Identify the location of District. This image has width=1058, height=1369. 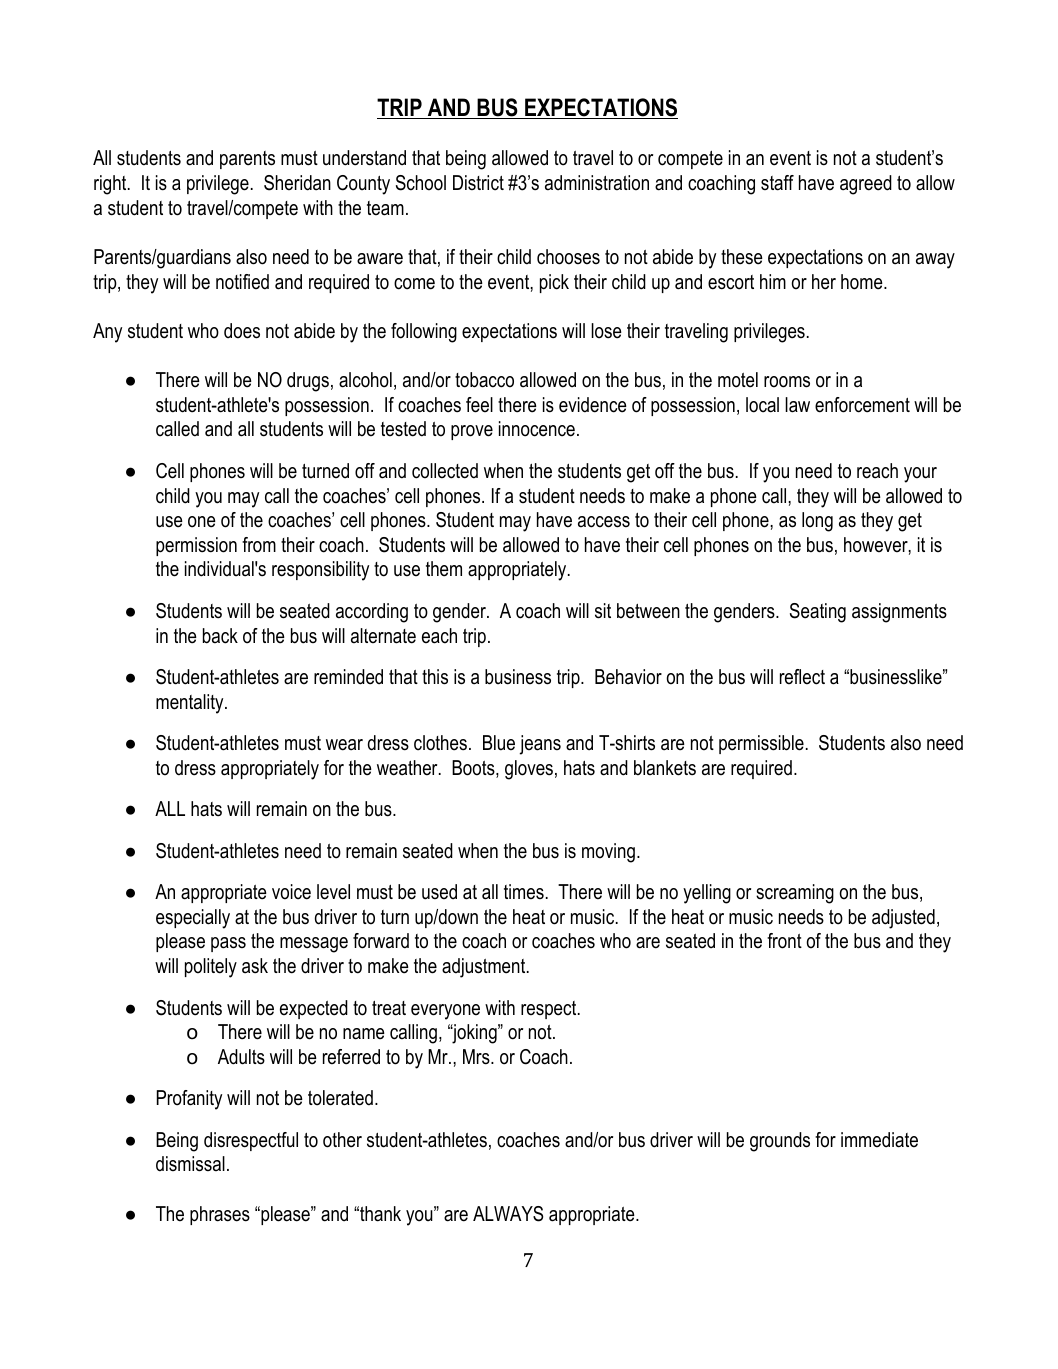
(478, 183).
